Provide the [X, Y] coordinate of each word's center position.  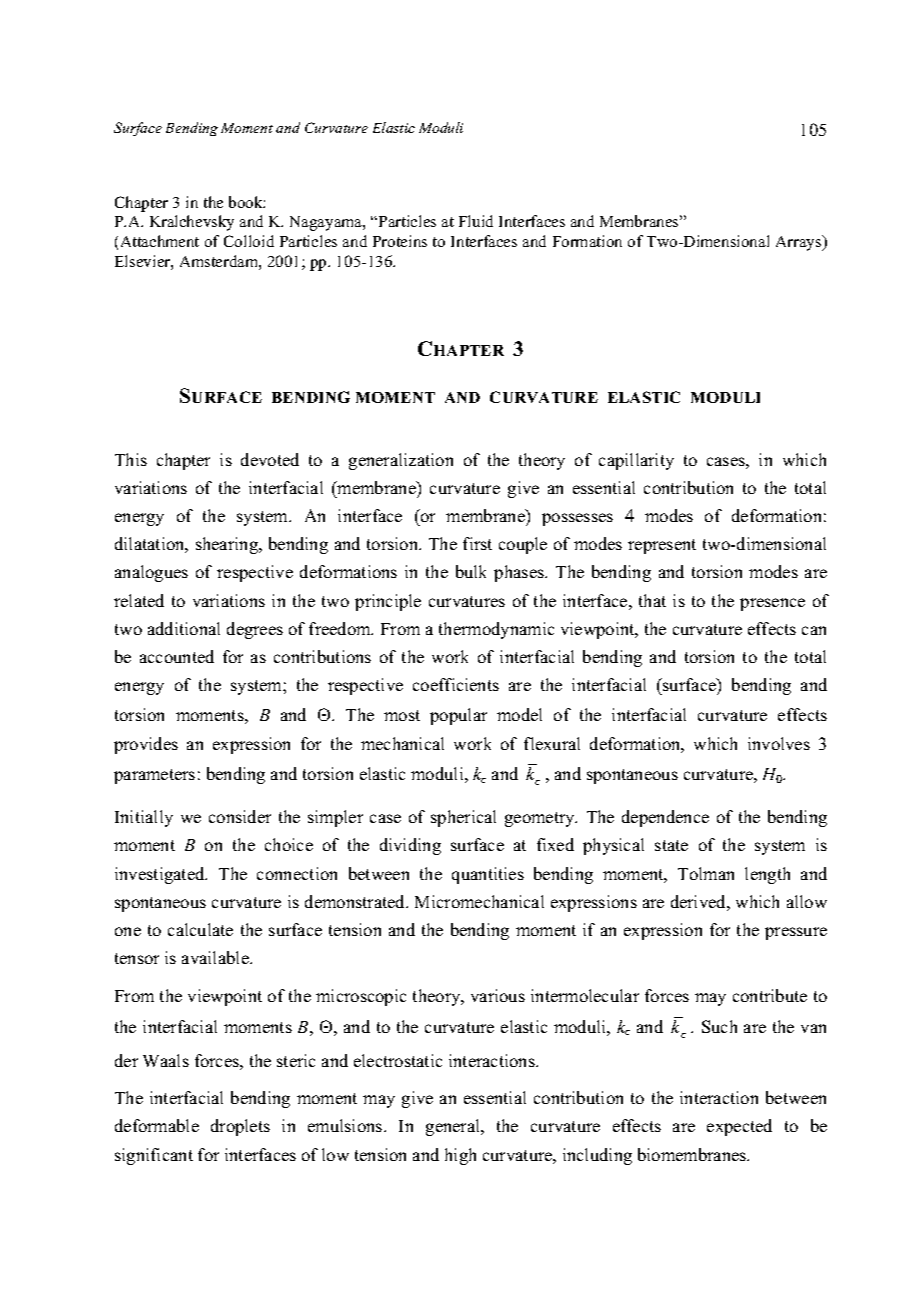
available [216, 957]
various [498, 995]
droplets [240, 1127]
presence [772, 604]
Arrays [800, 243]
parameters [154, 776]
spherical [463, 818]
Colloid [249, 241]
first [477, 543]
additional [184, 628]
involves [779, 743]
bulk [471, 571]
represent [662, 546]
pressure [796, 933]
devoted [270, 459]
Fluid [476, 221]
